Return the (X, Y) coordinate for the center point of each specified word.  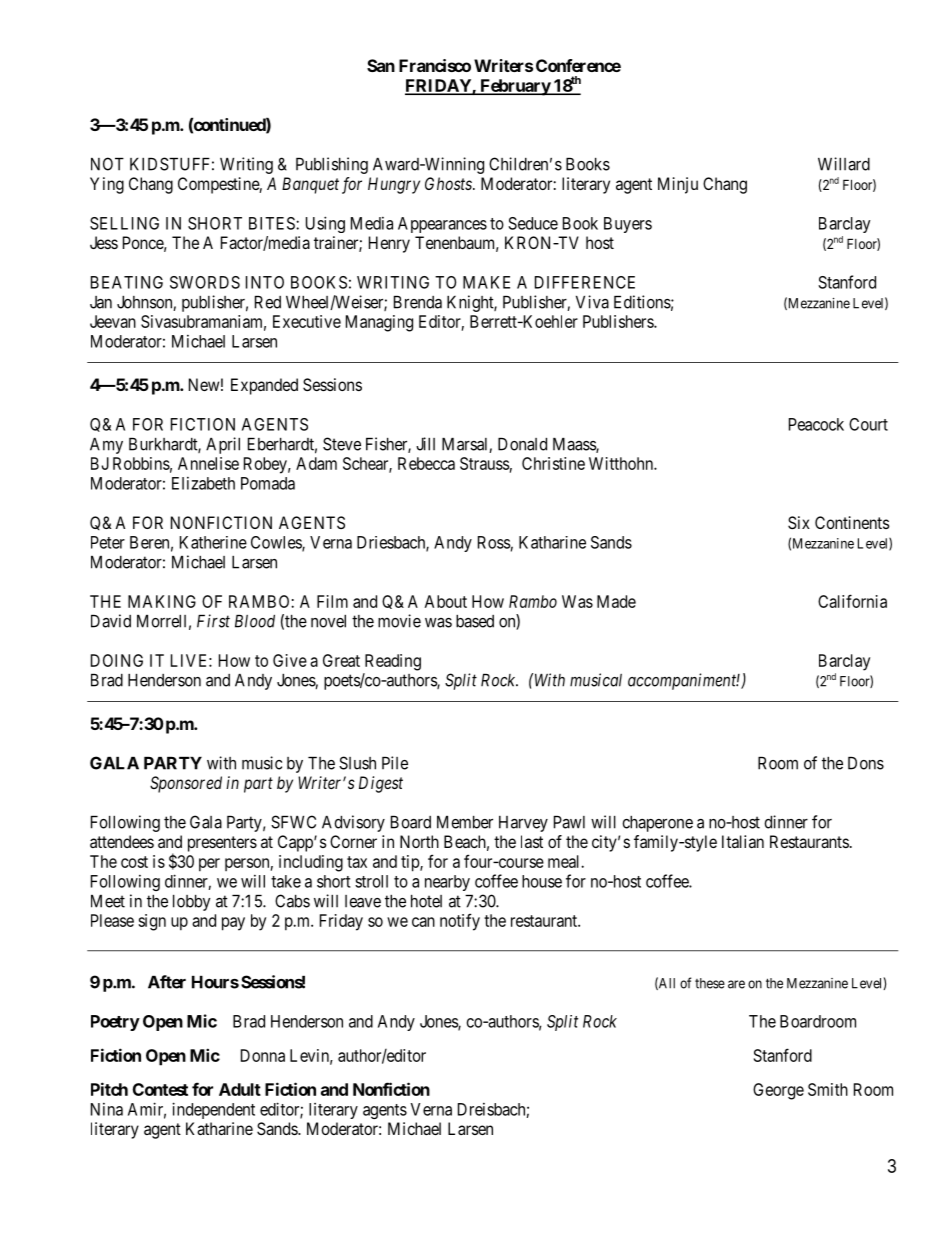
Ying (107, 185)
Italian (743, 841)
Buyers (628, 225)
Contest (160, 1089)
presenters (222, 844)
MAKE (486, 282)
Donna (263, 1055)
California (852, 601)
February (515, 87)
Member (465, 822)
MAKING (162, 601)
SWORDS (205, 282)
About (446, 601)
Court (868, 424)
